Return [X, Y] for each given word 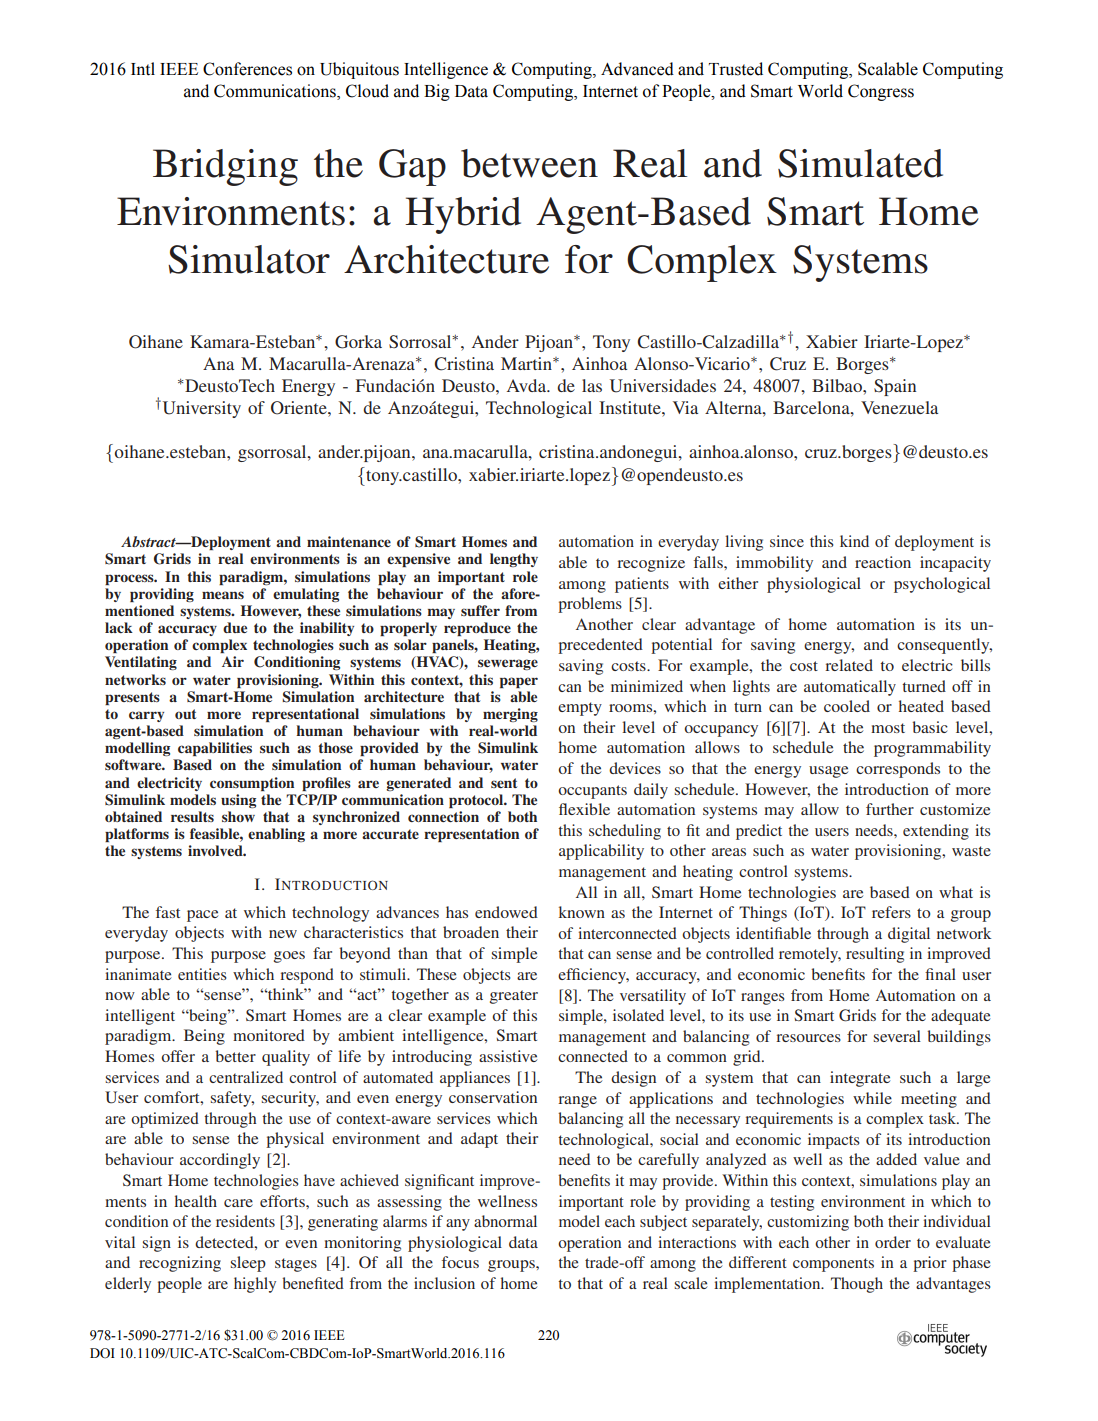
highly [255, 1285]
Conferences [247, 69]
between [529, 163]
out [185, 714]
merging [510, 715]
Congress [881, 92]
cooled [847, 706]
